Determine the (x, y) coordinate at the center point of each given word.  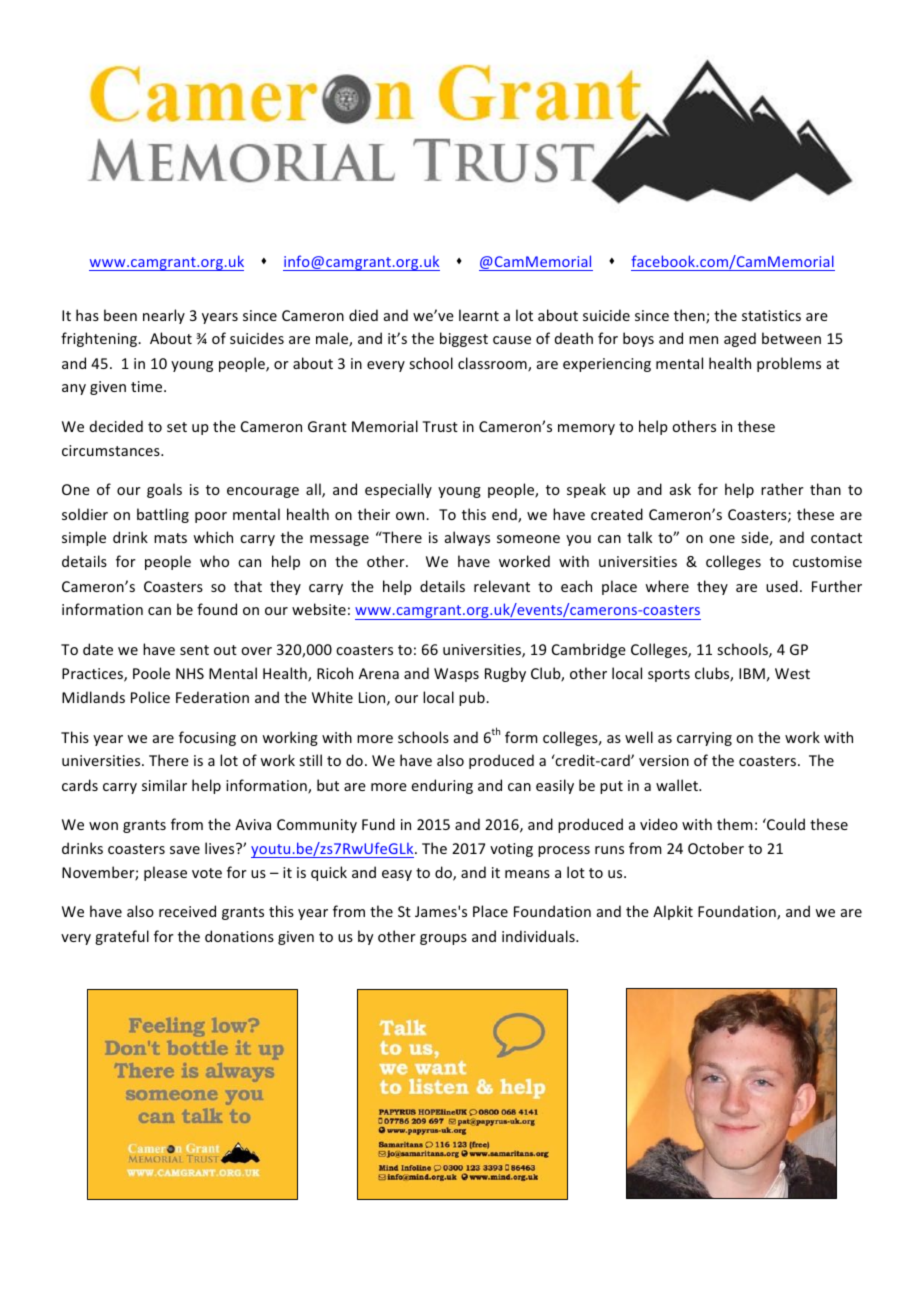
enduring (442, 786)
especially (398, 490)
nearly (164, 316)
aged (740, 339)
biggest (464, 339)
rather (782, 489)
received (187, 911)
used (782, 586)
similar (164, 785)
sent (194, 650)
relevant (502, 586)
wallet (678, 785)
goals (164, 490)
